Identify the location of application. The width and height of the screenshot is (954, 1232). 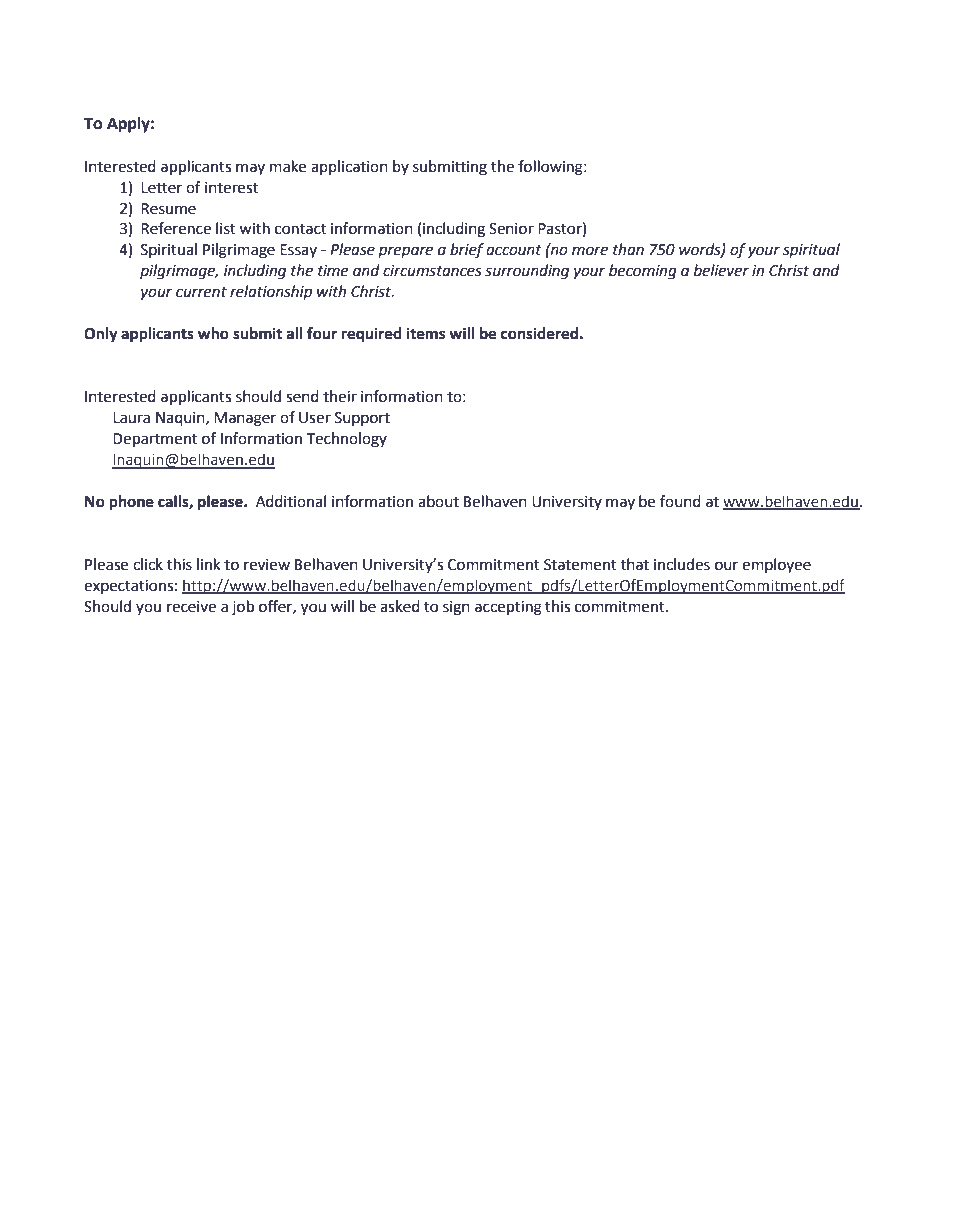
(349, 167).
